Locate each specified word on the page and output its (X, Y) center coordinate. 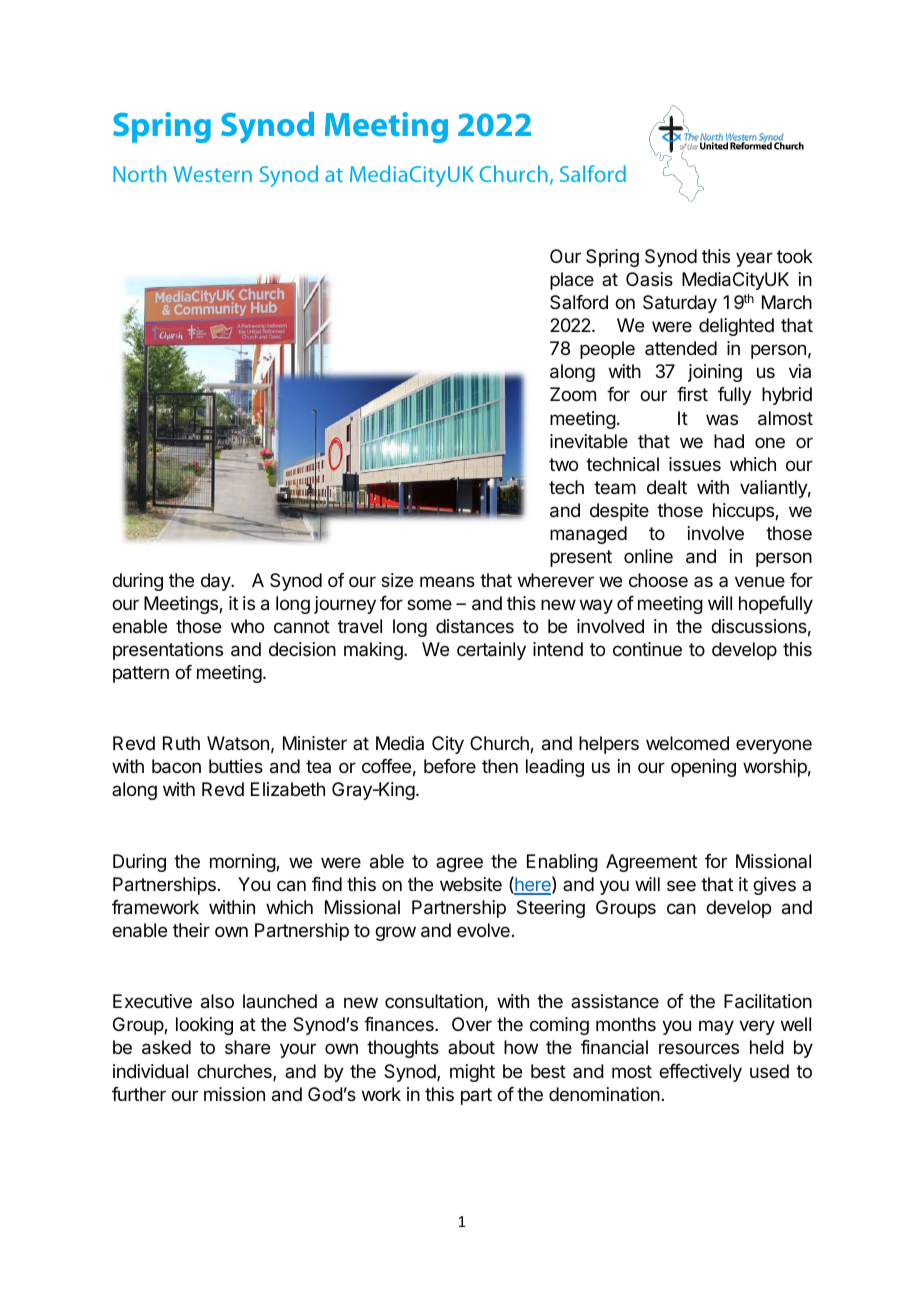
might (472, 1073)
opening (703, 768)
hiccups (744, 512)
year (754, 259)
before (450, 766)
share (247, 1047)
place (572, 281)
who (247, 626)
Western (213, 174)
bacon (176, 766)
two (563, 464)
